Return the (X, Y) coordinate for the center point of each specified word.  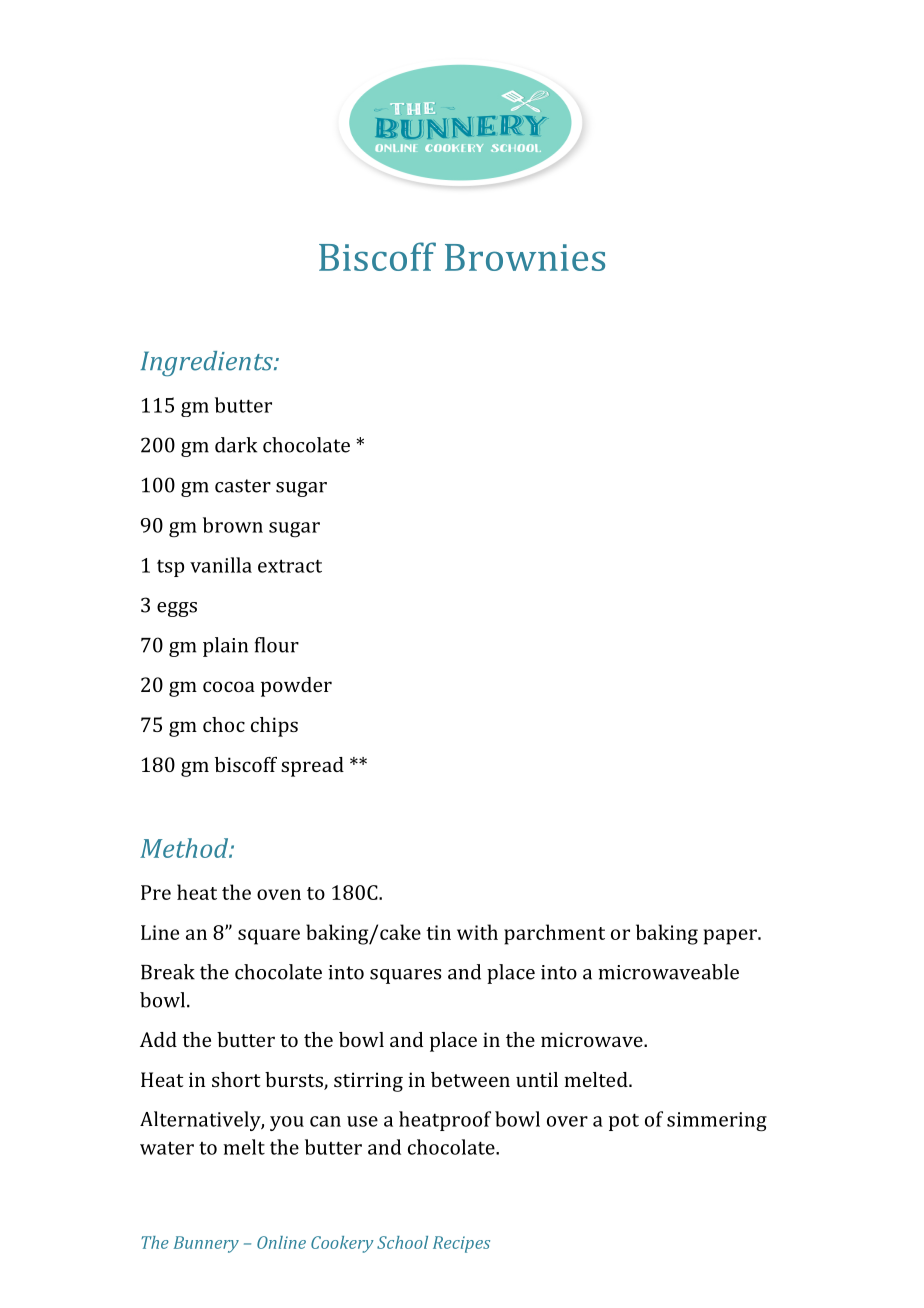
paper (731, 937)
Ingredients (208, 364)
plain (225, 647)
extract (290, 566)
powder (296, 687)
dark (236, 445)
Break (168, 972)
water (167, 1148)
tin (438, 932)
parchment (554, 934)
